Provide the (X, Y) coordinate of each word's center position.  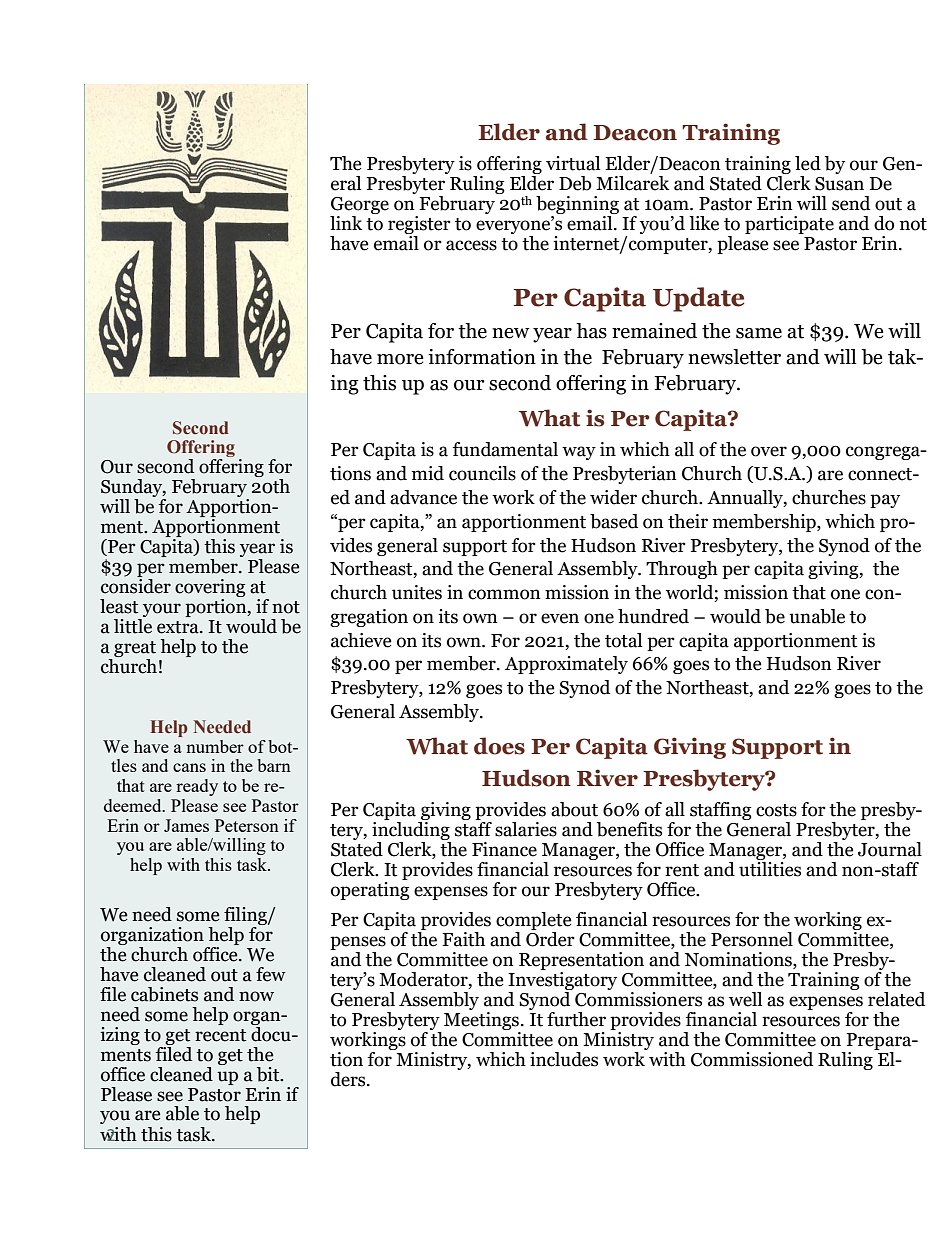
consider (136, 585)
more (400, 359)
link (346, 223)
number (215, 746)
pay (885, 501)
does (499, 746)
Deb (575, 183)
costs (776, 810)
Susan (839, 184)
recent (220, 1035)
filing (246, 916)
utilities (770, 868)
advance (423, 497)
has (591, 331)
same (759, 333)
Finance (504, 849)
